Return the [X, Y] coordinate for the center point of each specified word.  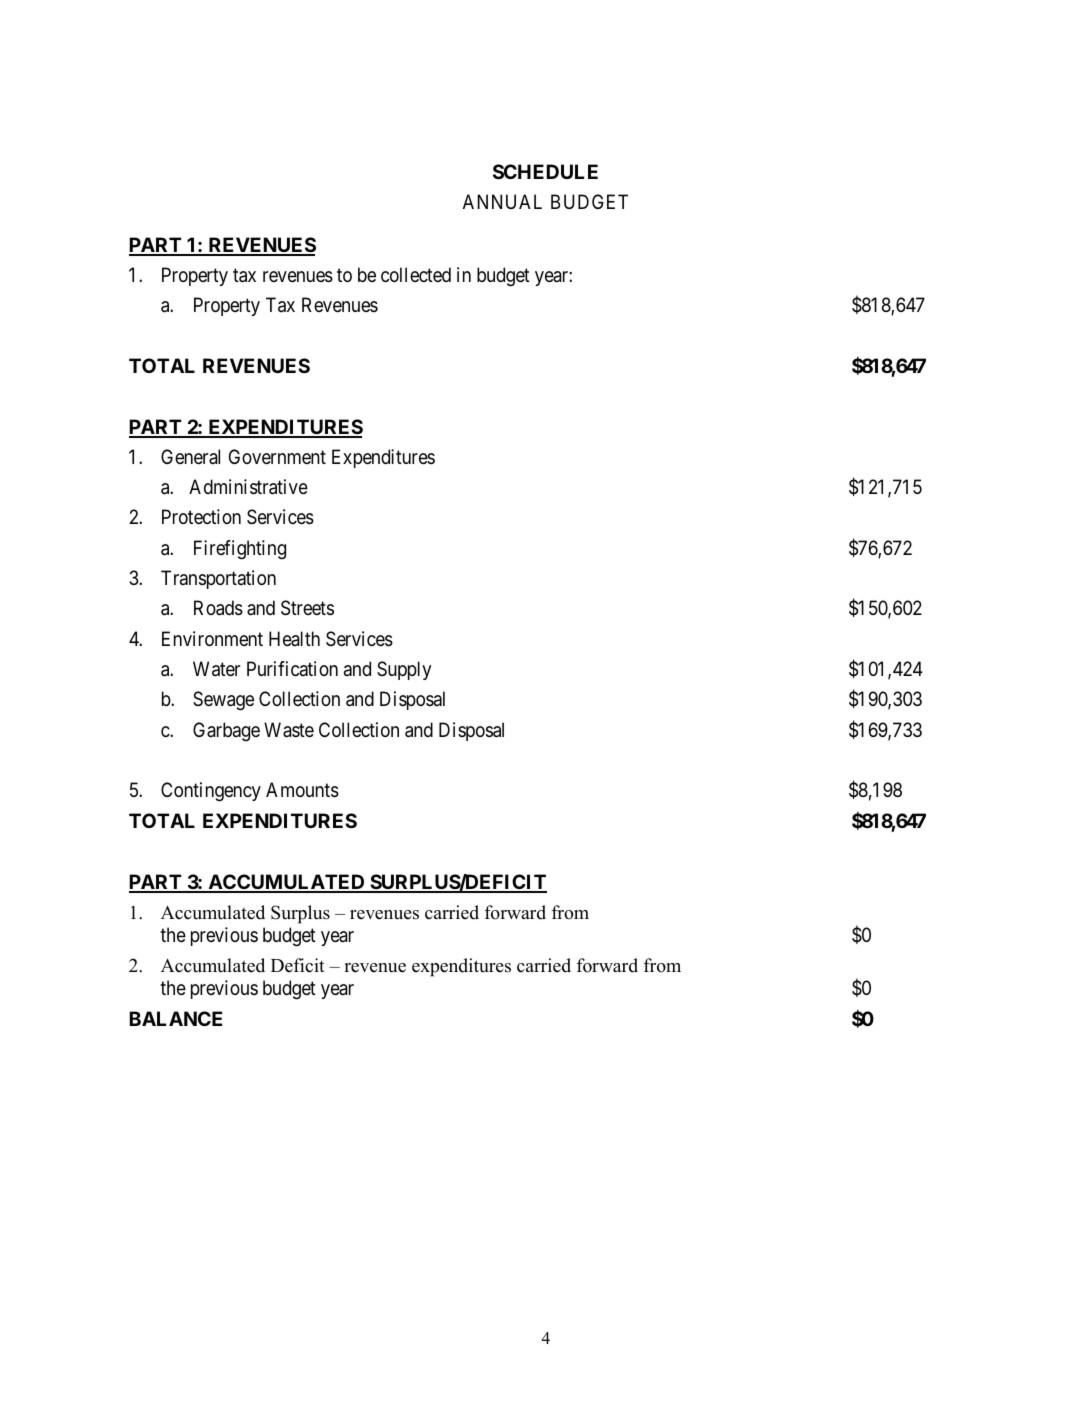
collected [416, 274]
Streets [307, 608]
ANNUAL [502, 201]
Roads [218, 608]
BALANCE [175, 1018]
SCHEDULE [545, 171]
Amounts [302, 790]
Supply [404, 670]
